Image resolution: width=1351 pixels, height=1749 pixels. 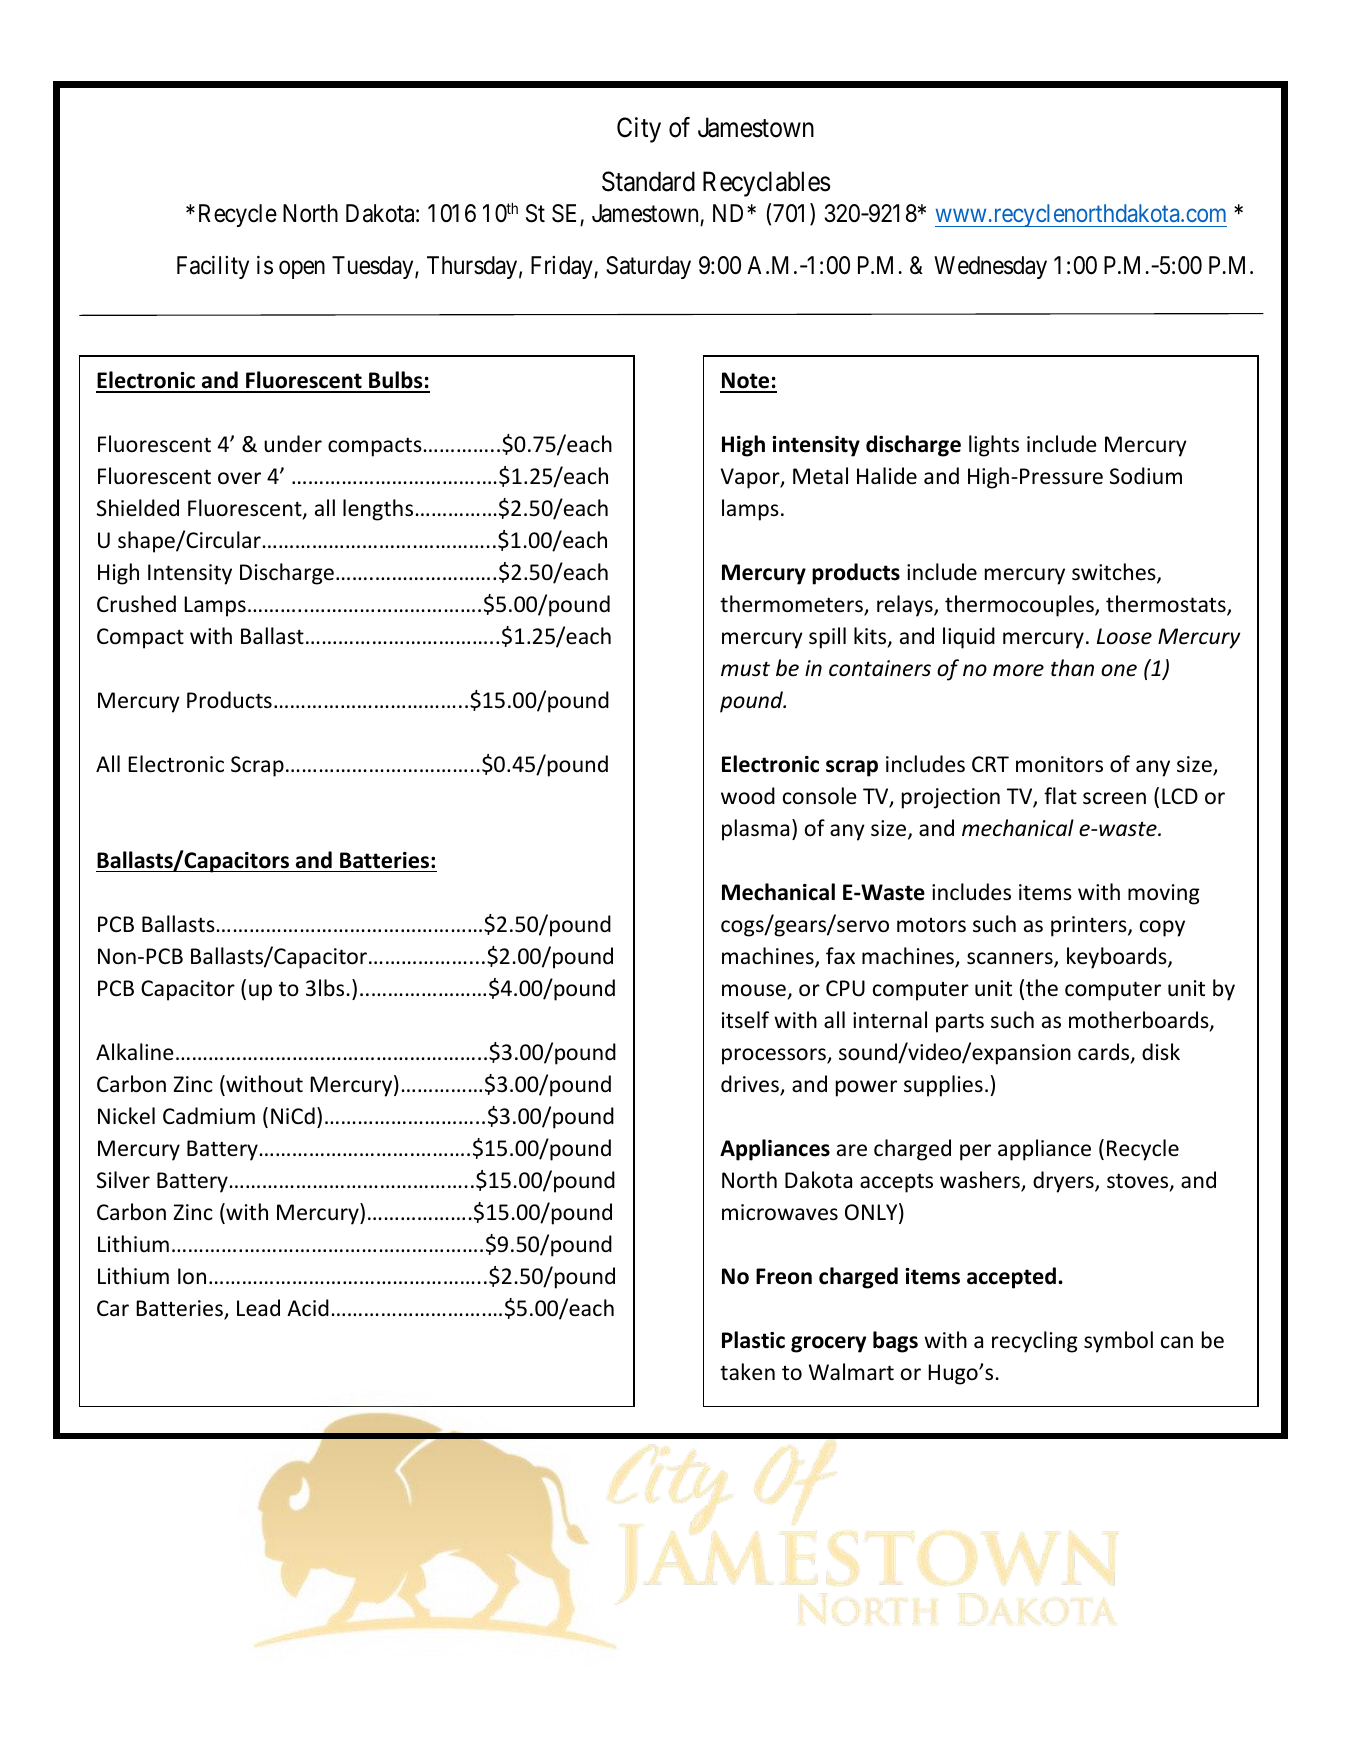 I want to click on scanners, so click(x=1011, y=959).
